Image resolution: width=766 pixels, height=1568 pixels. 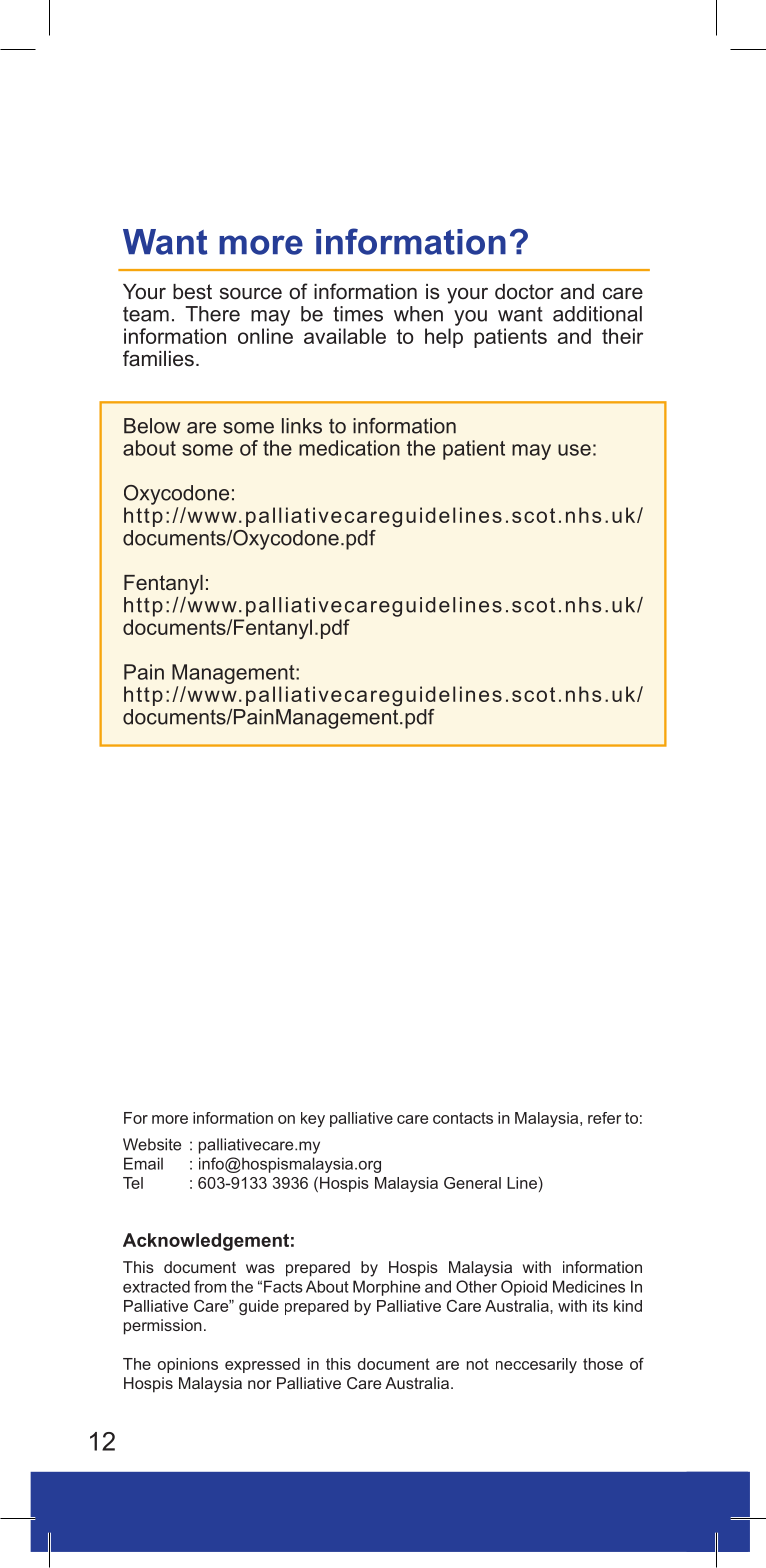 I want to click on Email, so click(x=143, y=1163).
